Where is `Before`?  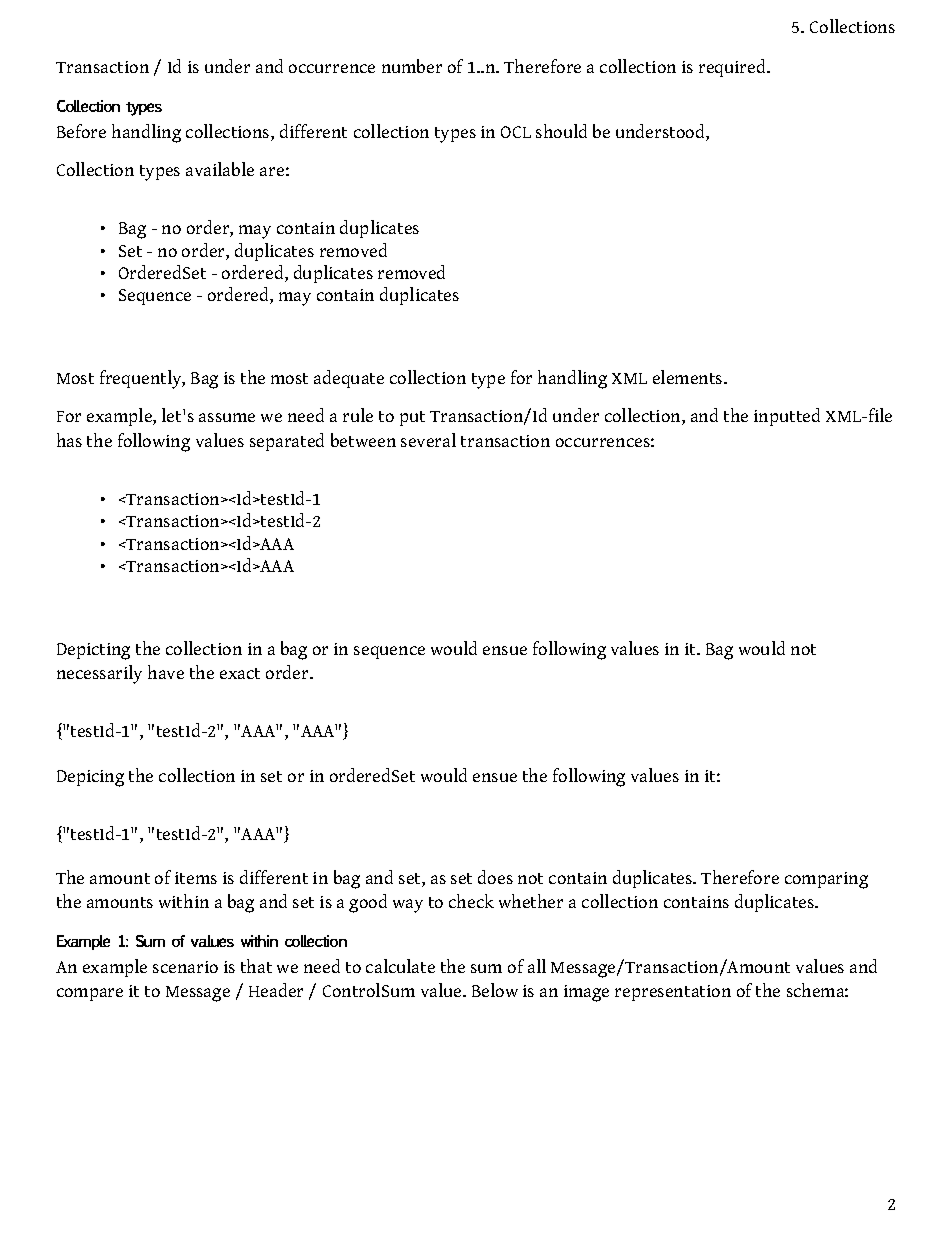 Before is located at coordinates (81, 131).
